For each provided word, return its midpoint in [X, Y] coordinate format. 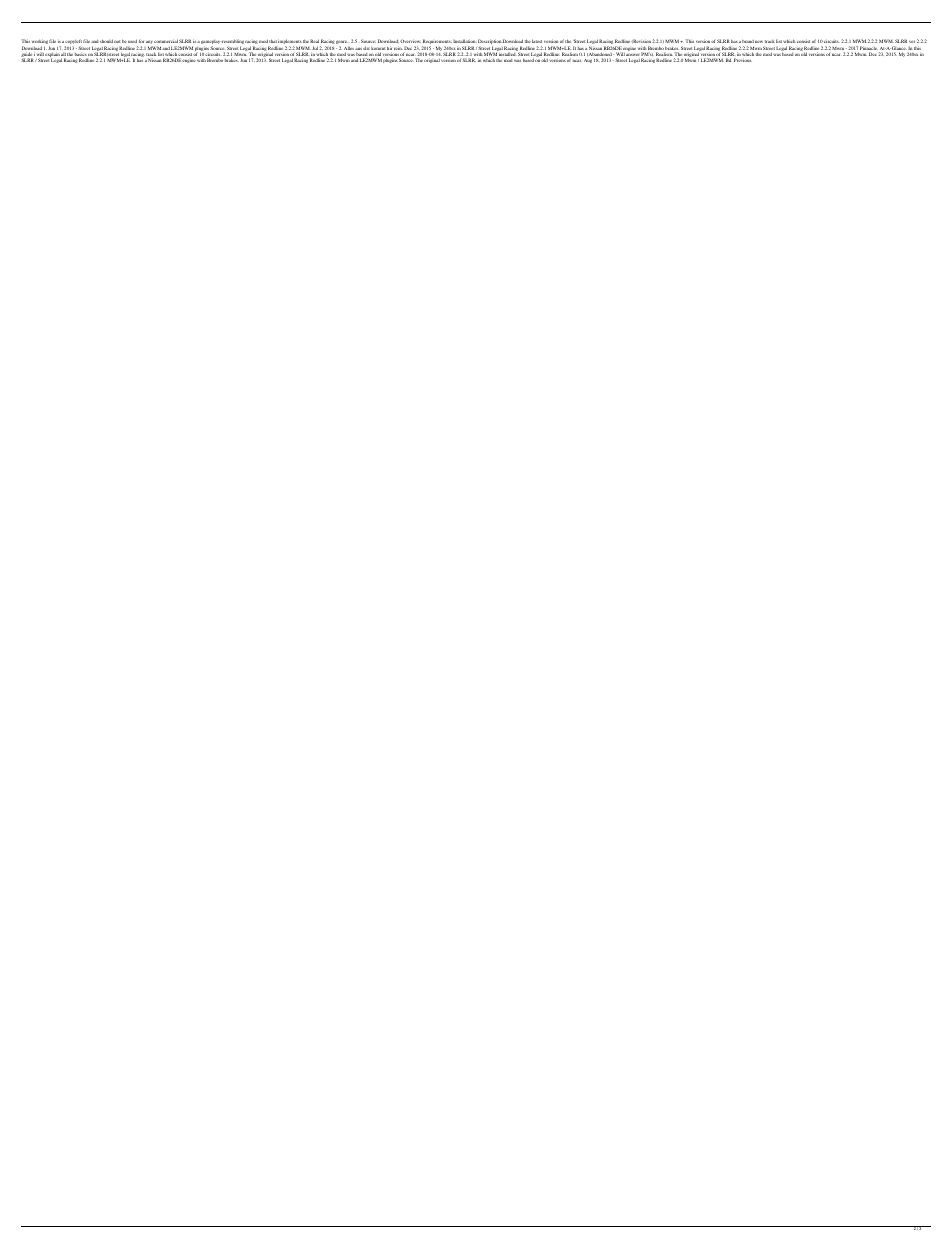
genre [343, 43]
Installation [465, 41]
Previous [743, 60]
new [759, 41]
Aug [588, 61]
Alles [349, 48]
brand [748, 41]
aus [358, 49]
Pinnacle [868, 48]
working [40, 43]
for [141, 41]
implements [290, 43]
